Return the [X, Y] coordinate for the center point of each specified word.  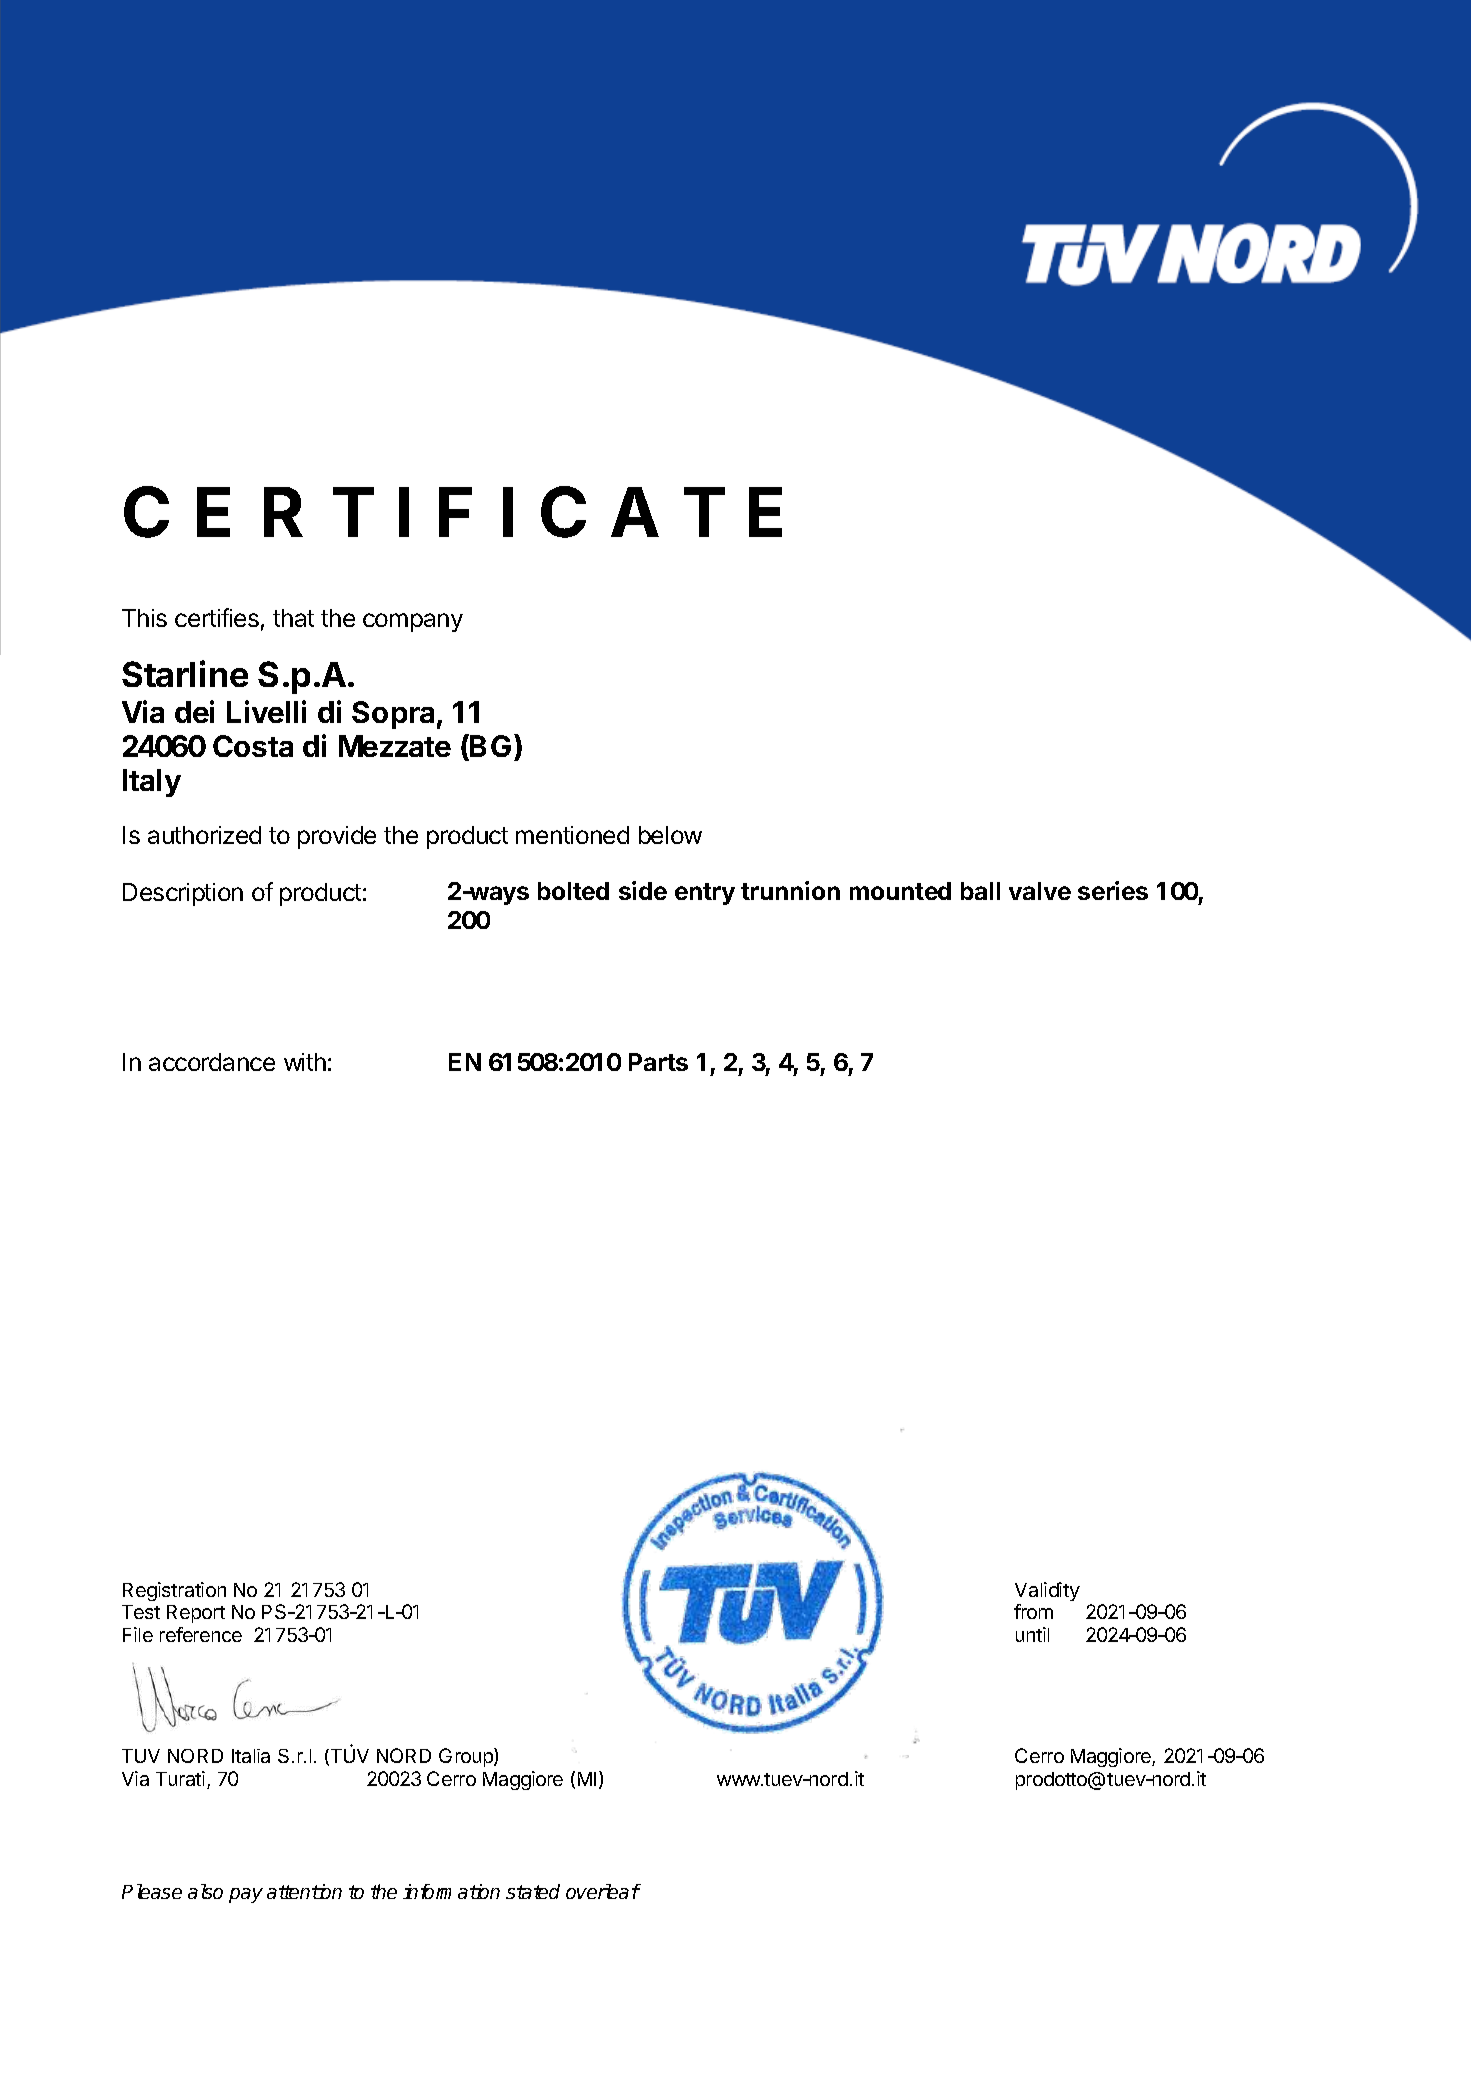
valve [1040, 891]
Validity [1047, 1591]
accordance [212, 1062]
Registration [174, 1591]
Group [467, 1757]
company [413, 622]
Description [183, 894]
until [1032, 1634]
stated [533, 1891]
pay [246, 1895]
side [643, 890]
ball [980, 891]
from [1033, 1611]
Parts [658, 1062]
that [293, 618]
